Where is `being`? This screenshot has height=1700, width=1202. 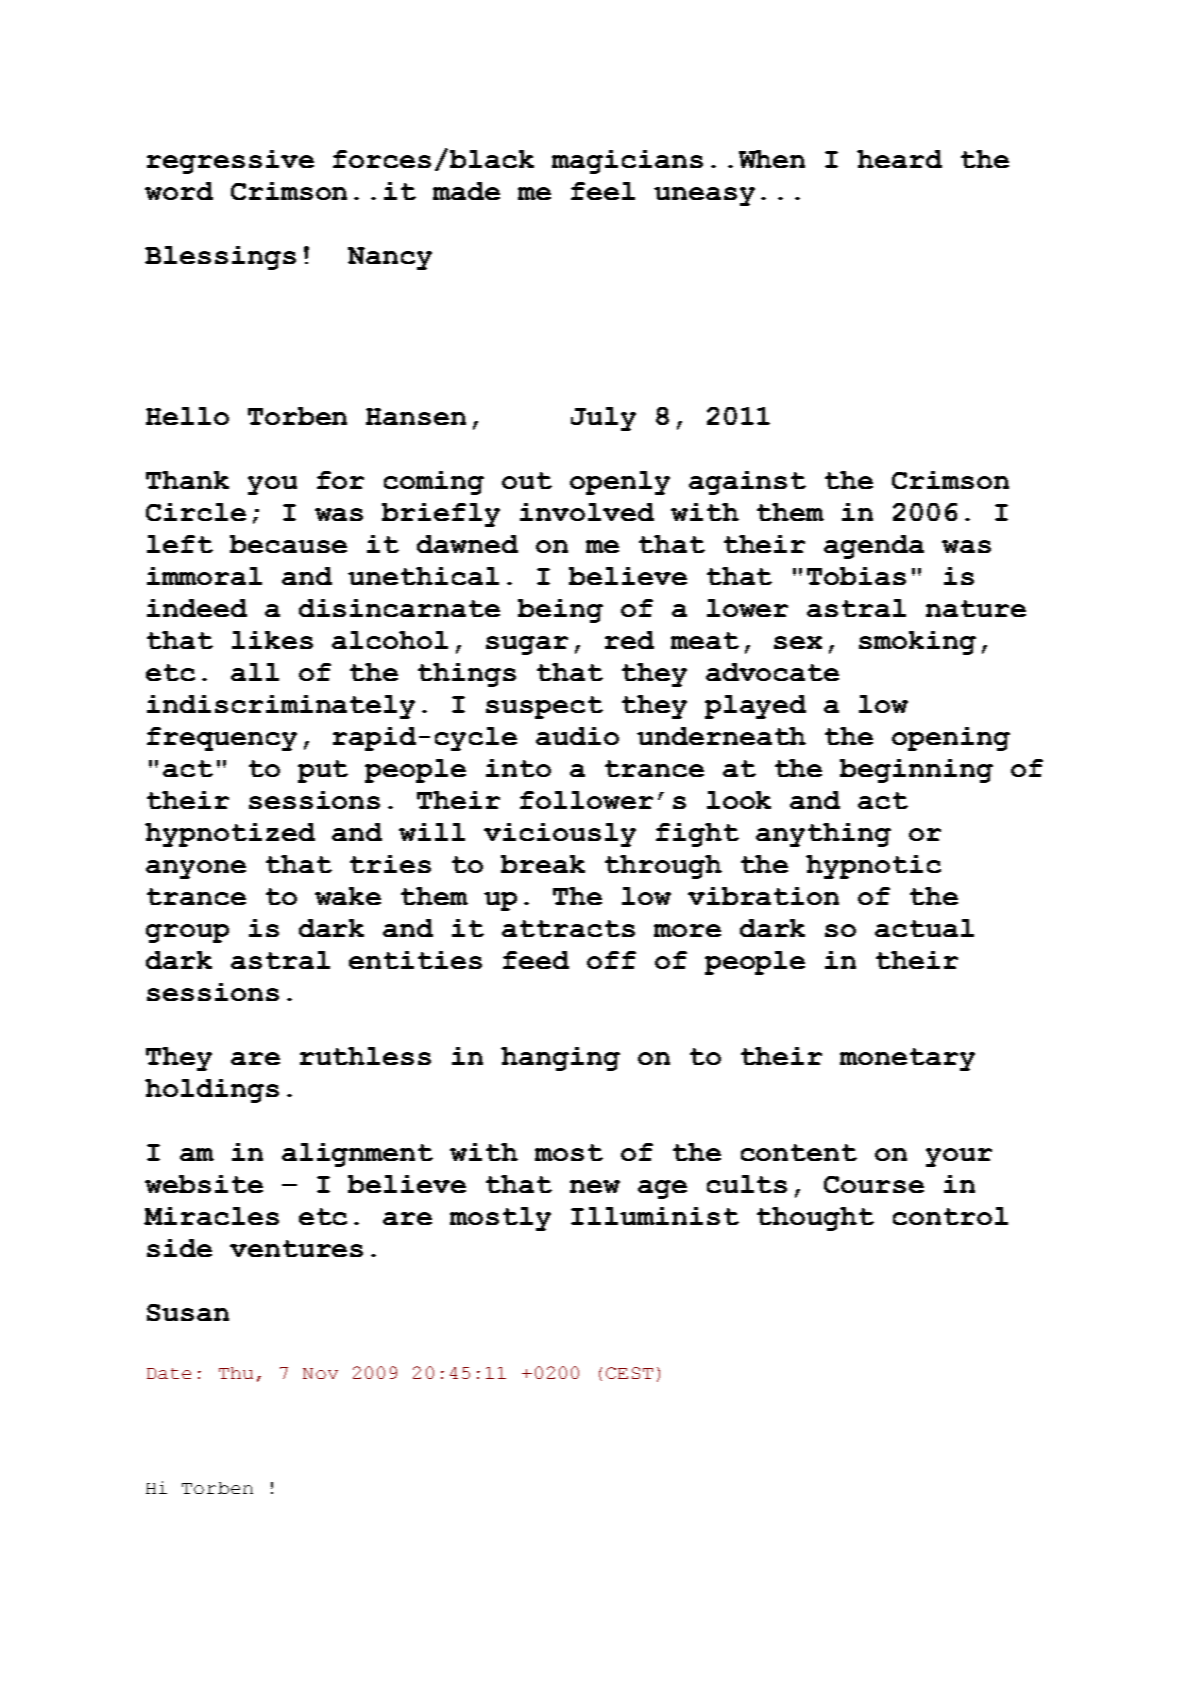 being is located at coordinates (560, 611).
